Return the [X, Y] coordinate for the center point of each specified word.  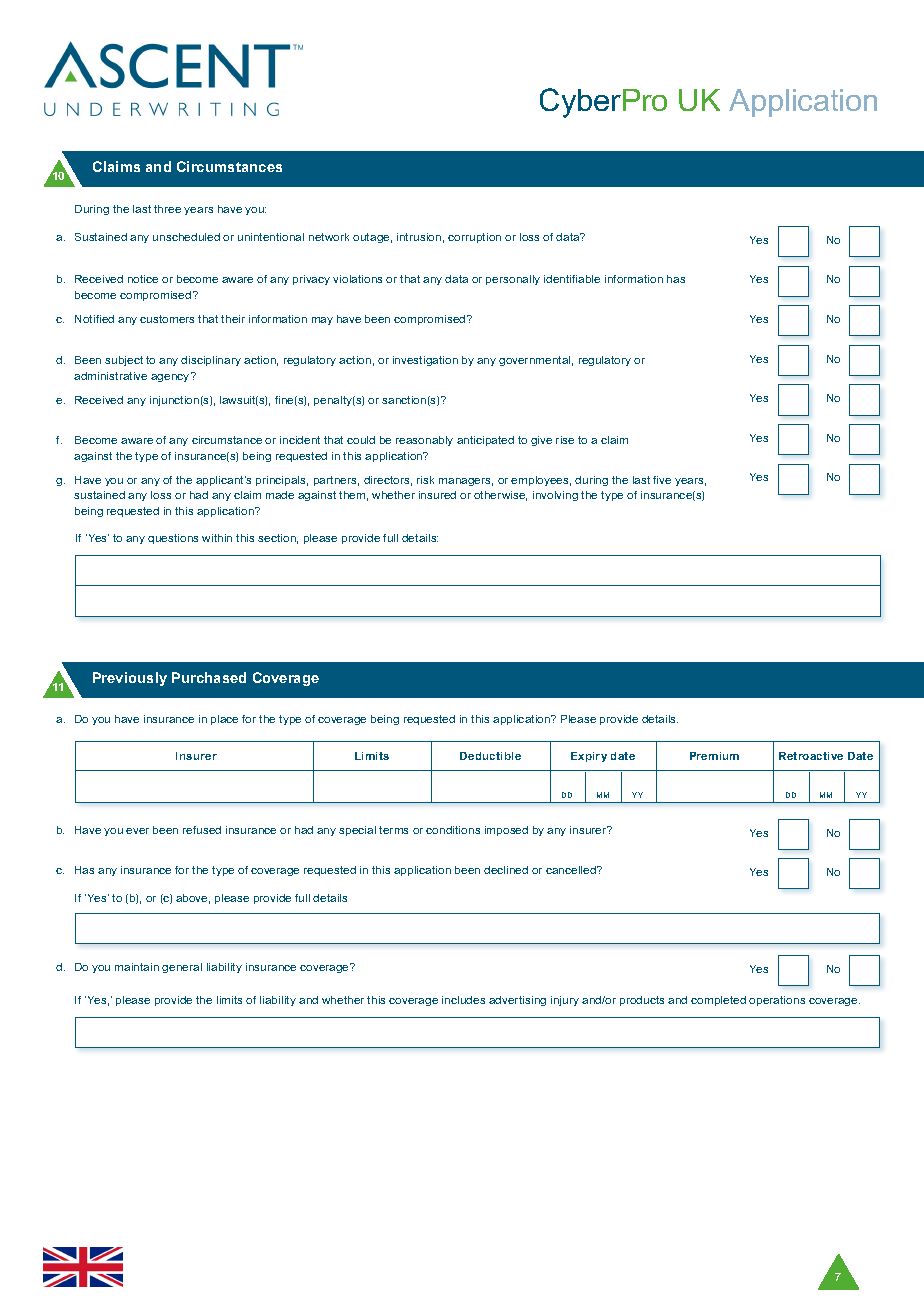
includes [463, 1000]
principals [282, 481]
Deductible [490, 756]
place [224, 720]
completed [718, 1001]
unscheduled [186, 237]
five [662, 480]
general [182, 968]
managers [466, 482]
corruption [474, 238]
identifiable [572, 279]
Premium [714, 756]
